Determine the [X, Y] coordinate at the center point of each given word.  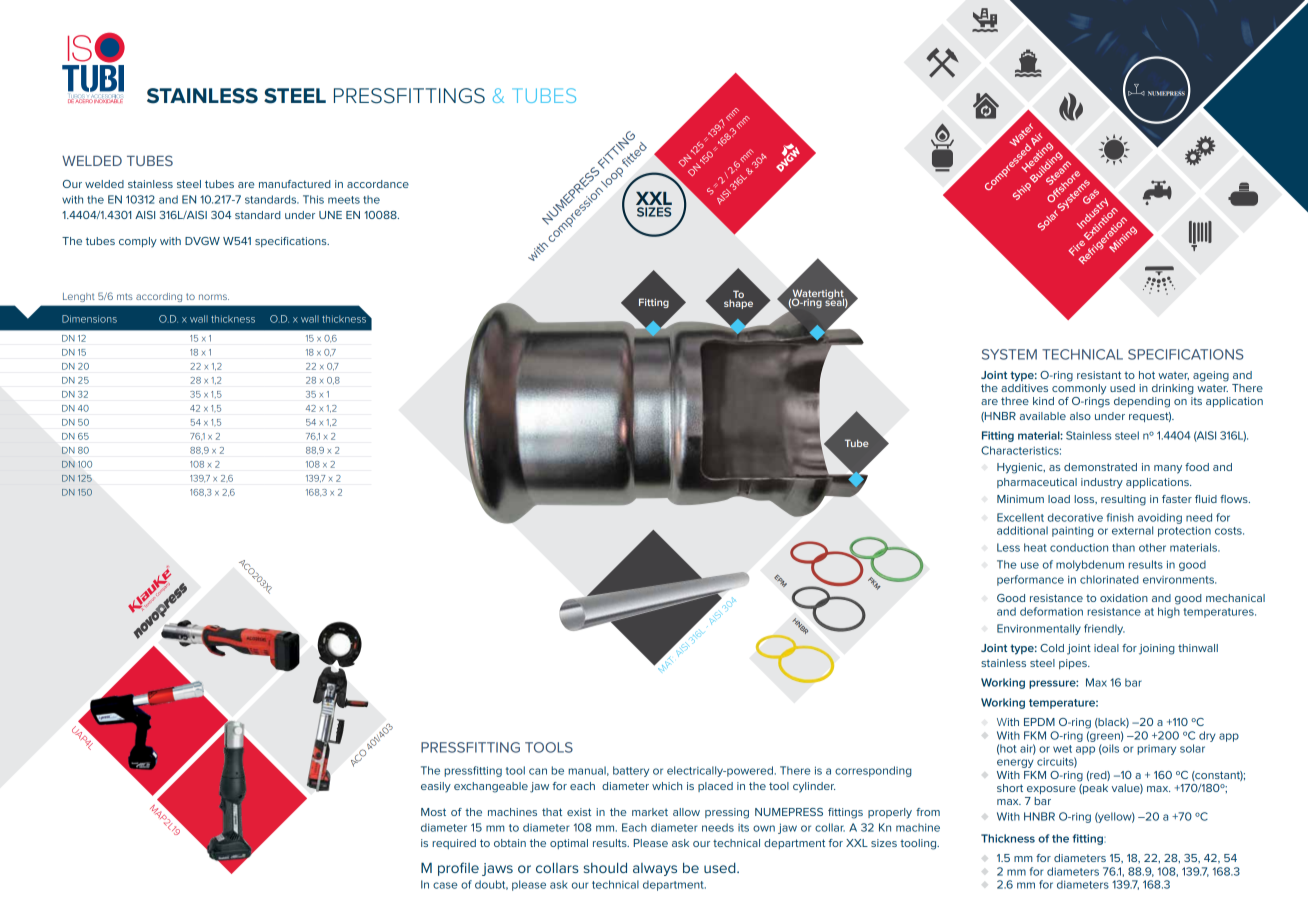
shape [738, 303]
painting [1073, 532]
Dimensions [89, 319]
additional [1022, 530]
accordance [378, 184]
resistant [1099, 375]
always [655, 869]
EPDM [1039, 722]
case [445, 885]
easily [436, 787]
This [313, 199]
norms [214, 297]
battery [631, 771]
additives [1024, 386]
